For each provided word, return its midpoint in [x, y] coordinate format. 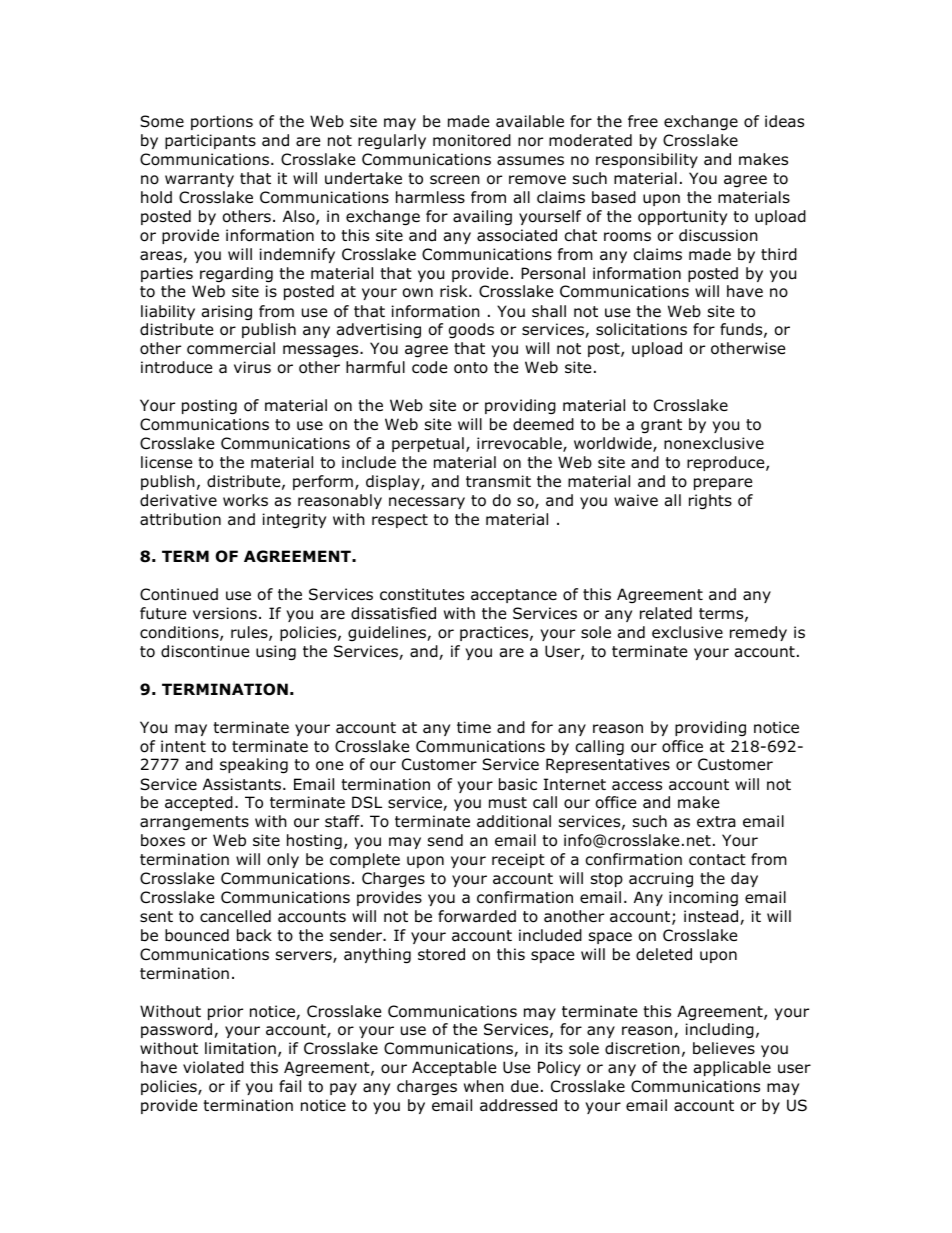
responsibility [647, 160]
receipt [518, 860]
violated [213, 1067]
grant [661, 426]
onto [471, 368]
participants [210, 141]
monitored [472, 140]
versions [225, 613]
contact [717, 860]
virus [252, 367]
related [666, 613]
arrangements [194, 823]
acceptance [514, 596]
